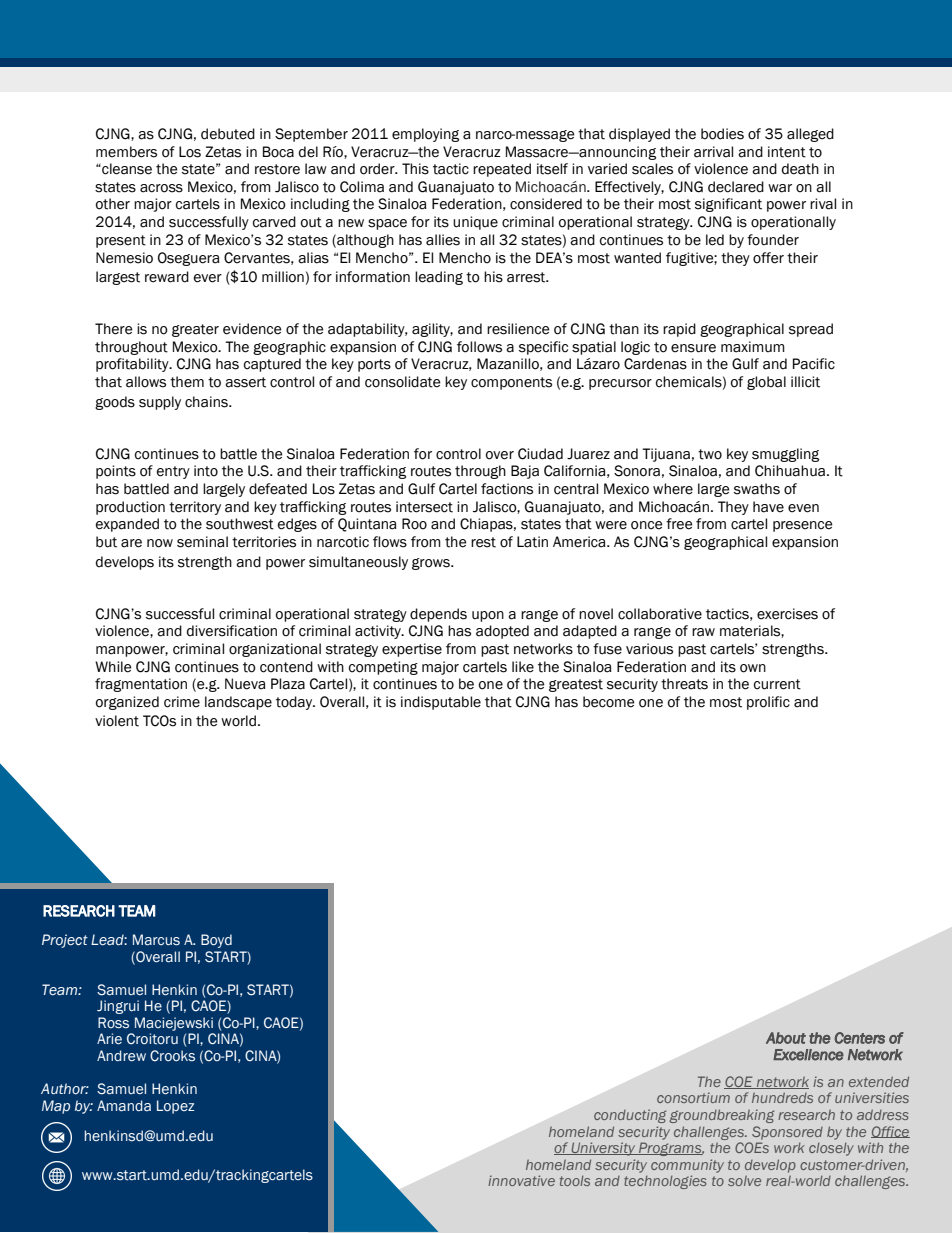 The height and width of the document is (1233, 952). Describe the element at coordinates (216, 941) in the document. I see `Boyd` at that location.
